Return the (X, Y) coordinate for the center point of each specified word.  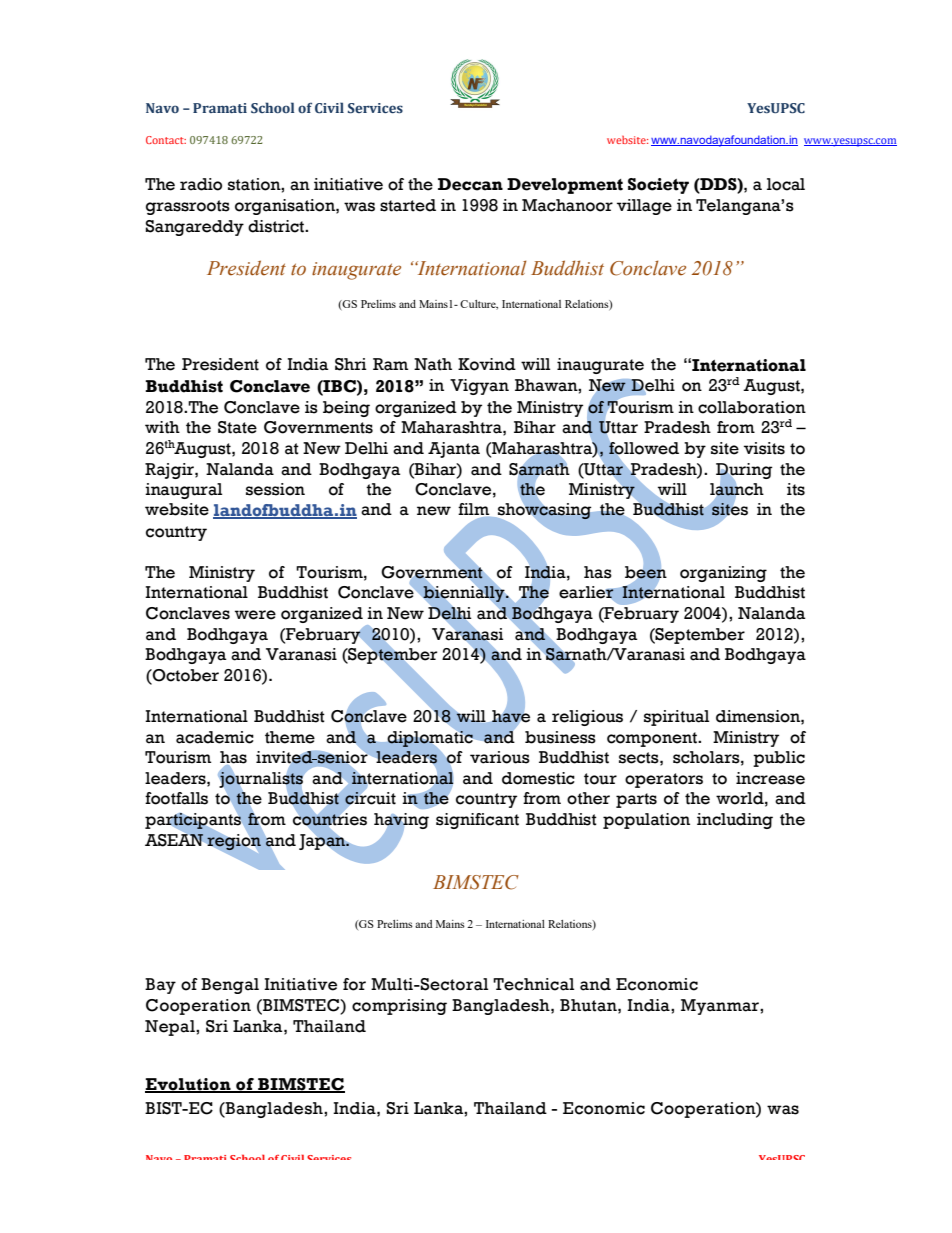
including (735, 821)
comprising (399, 1007)
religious (587, 718)
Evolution (189, 1085)
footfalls (176, 798)
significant (477, 821)
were (255, 615)
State (237, 427)
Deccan (470, 184)
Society (658, 186)
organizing (723, 574)
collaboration (752, 407)
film (475, 510)
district (277, 226)
